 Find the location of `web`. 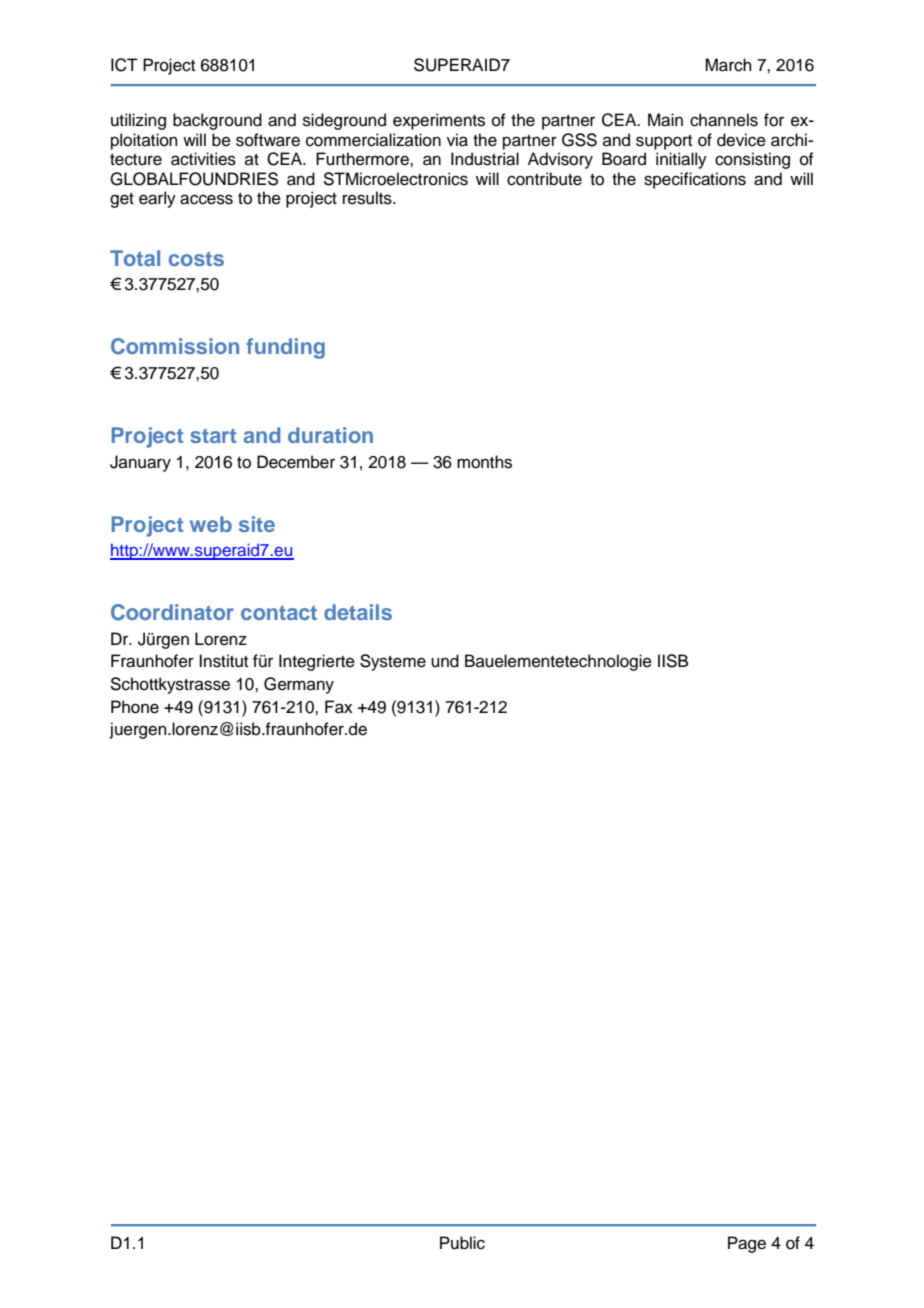

web is located at coordinates (211, 524).
